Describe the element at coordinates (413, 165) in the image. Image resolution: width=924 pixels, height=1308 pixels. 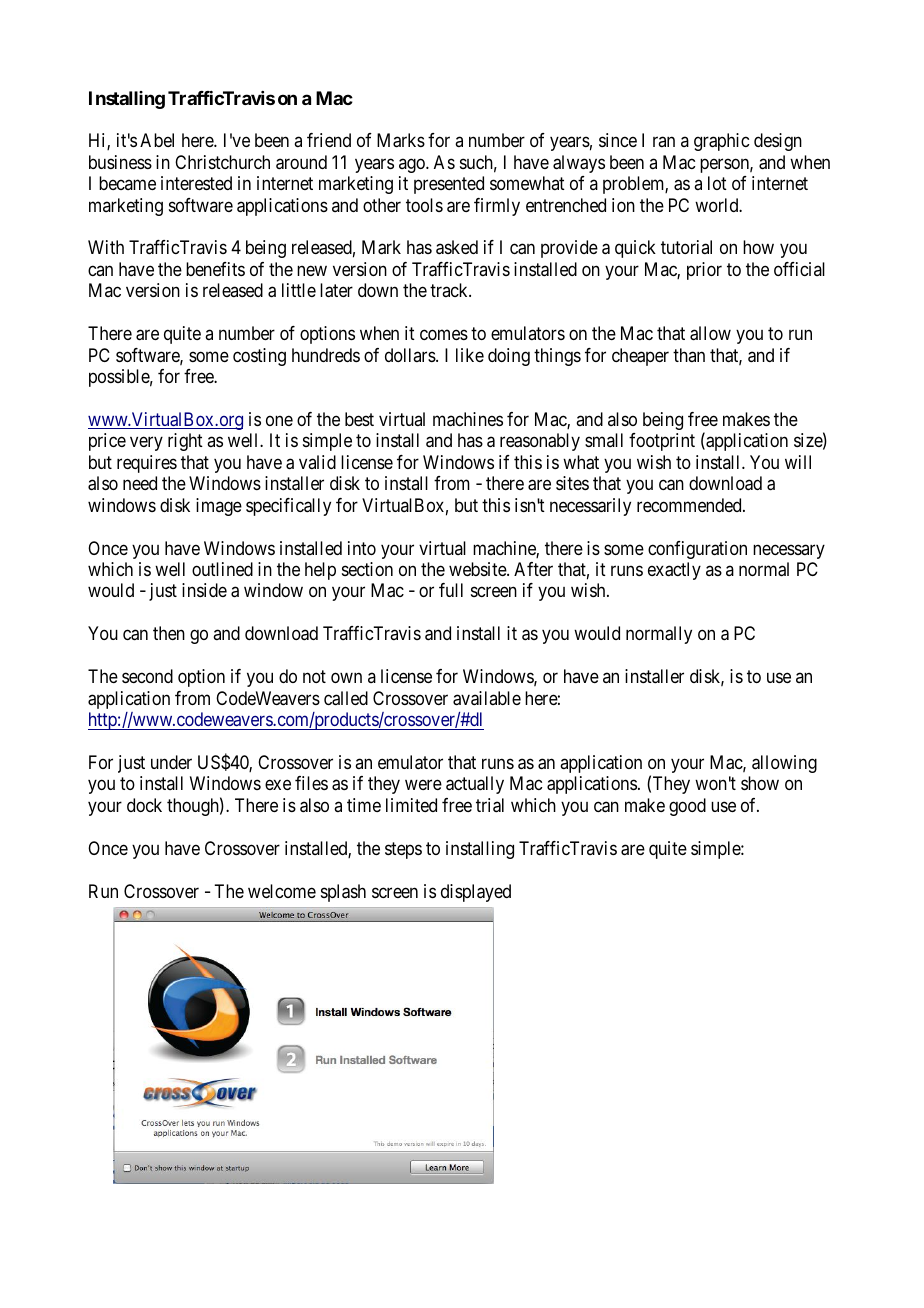
I see `ago` at that location.
